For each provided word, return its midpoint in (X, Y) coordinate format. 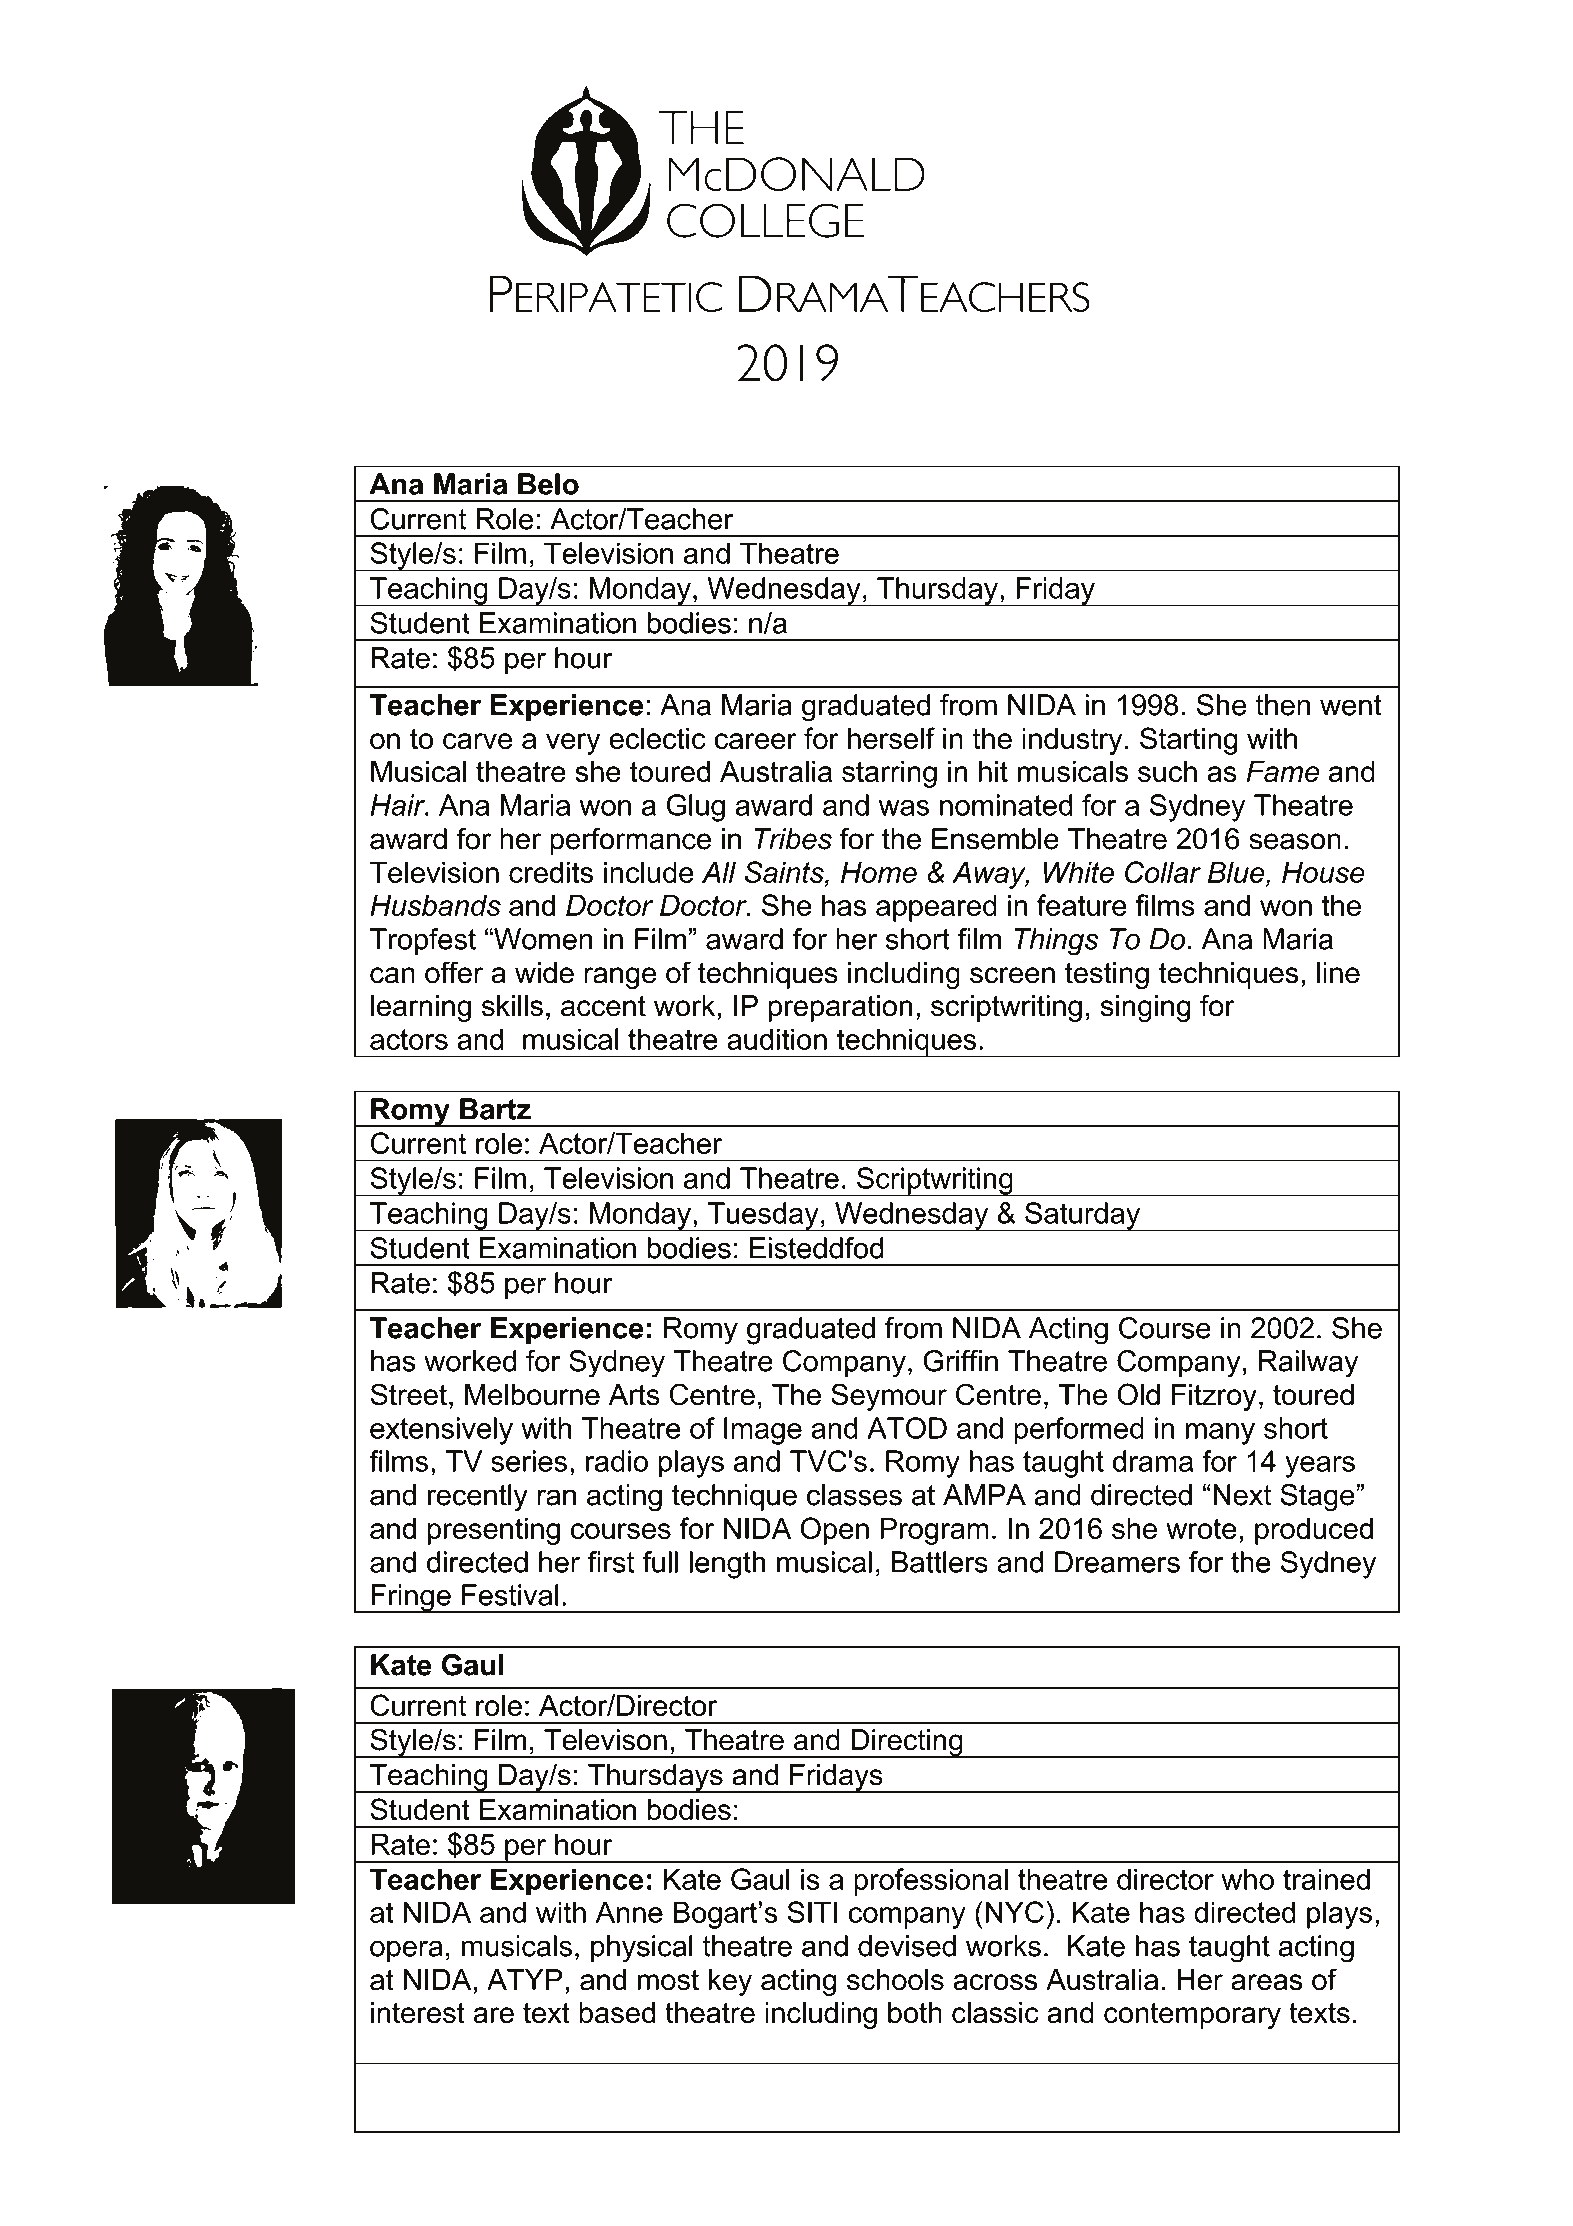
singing (1146, 1008)
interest (418, 2013)
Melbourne (532, 1395)
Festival (510, 1595)
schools (895, 1980)
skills (512, 1006)
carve (477, 741)
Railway (1308, 1364)
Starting (1189, 741)
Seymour (889, 1397)
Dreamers (1117, 1562)
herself (891, 738)
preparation (840, 1008)
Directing (907, 1743)
